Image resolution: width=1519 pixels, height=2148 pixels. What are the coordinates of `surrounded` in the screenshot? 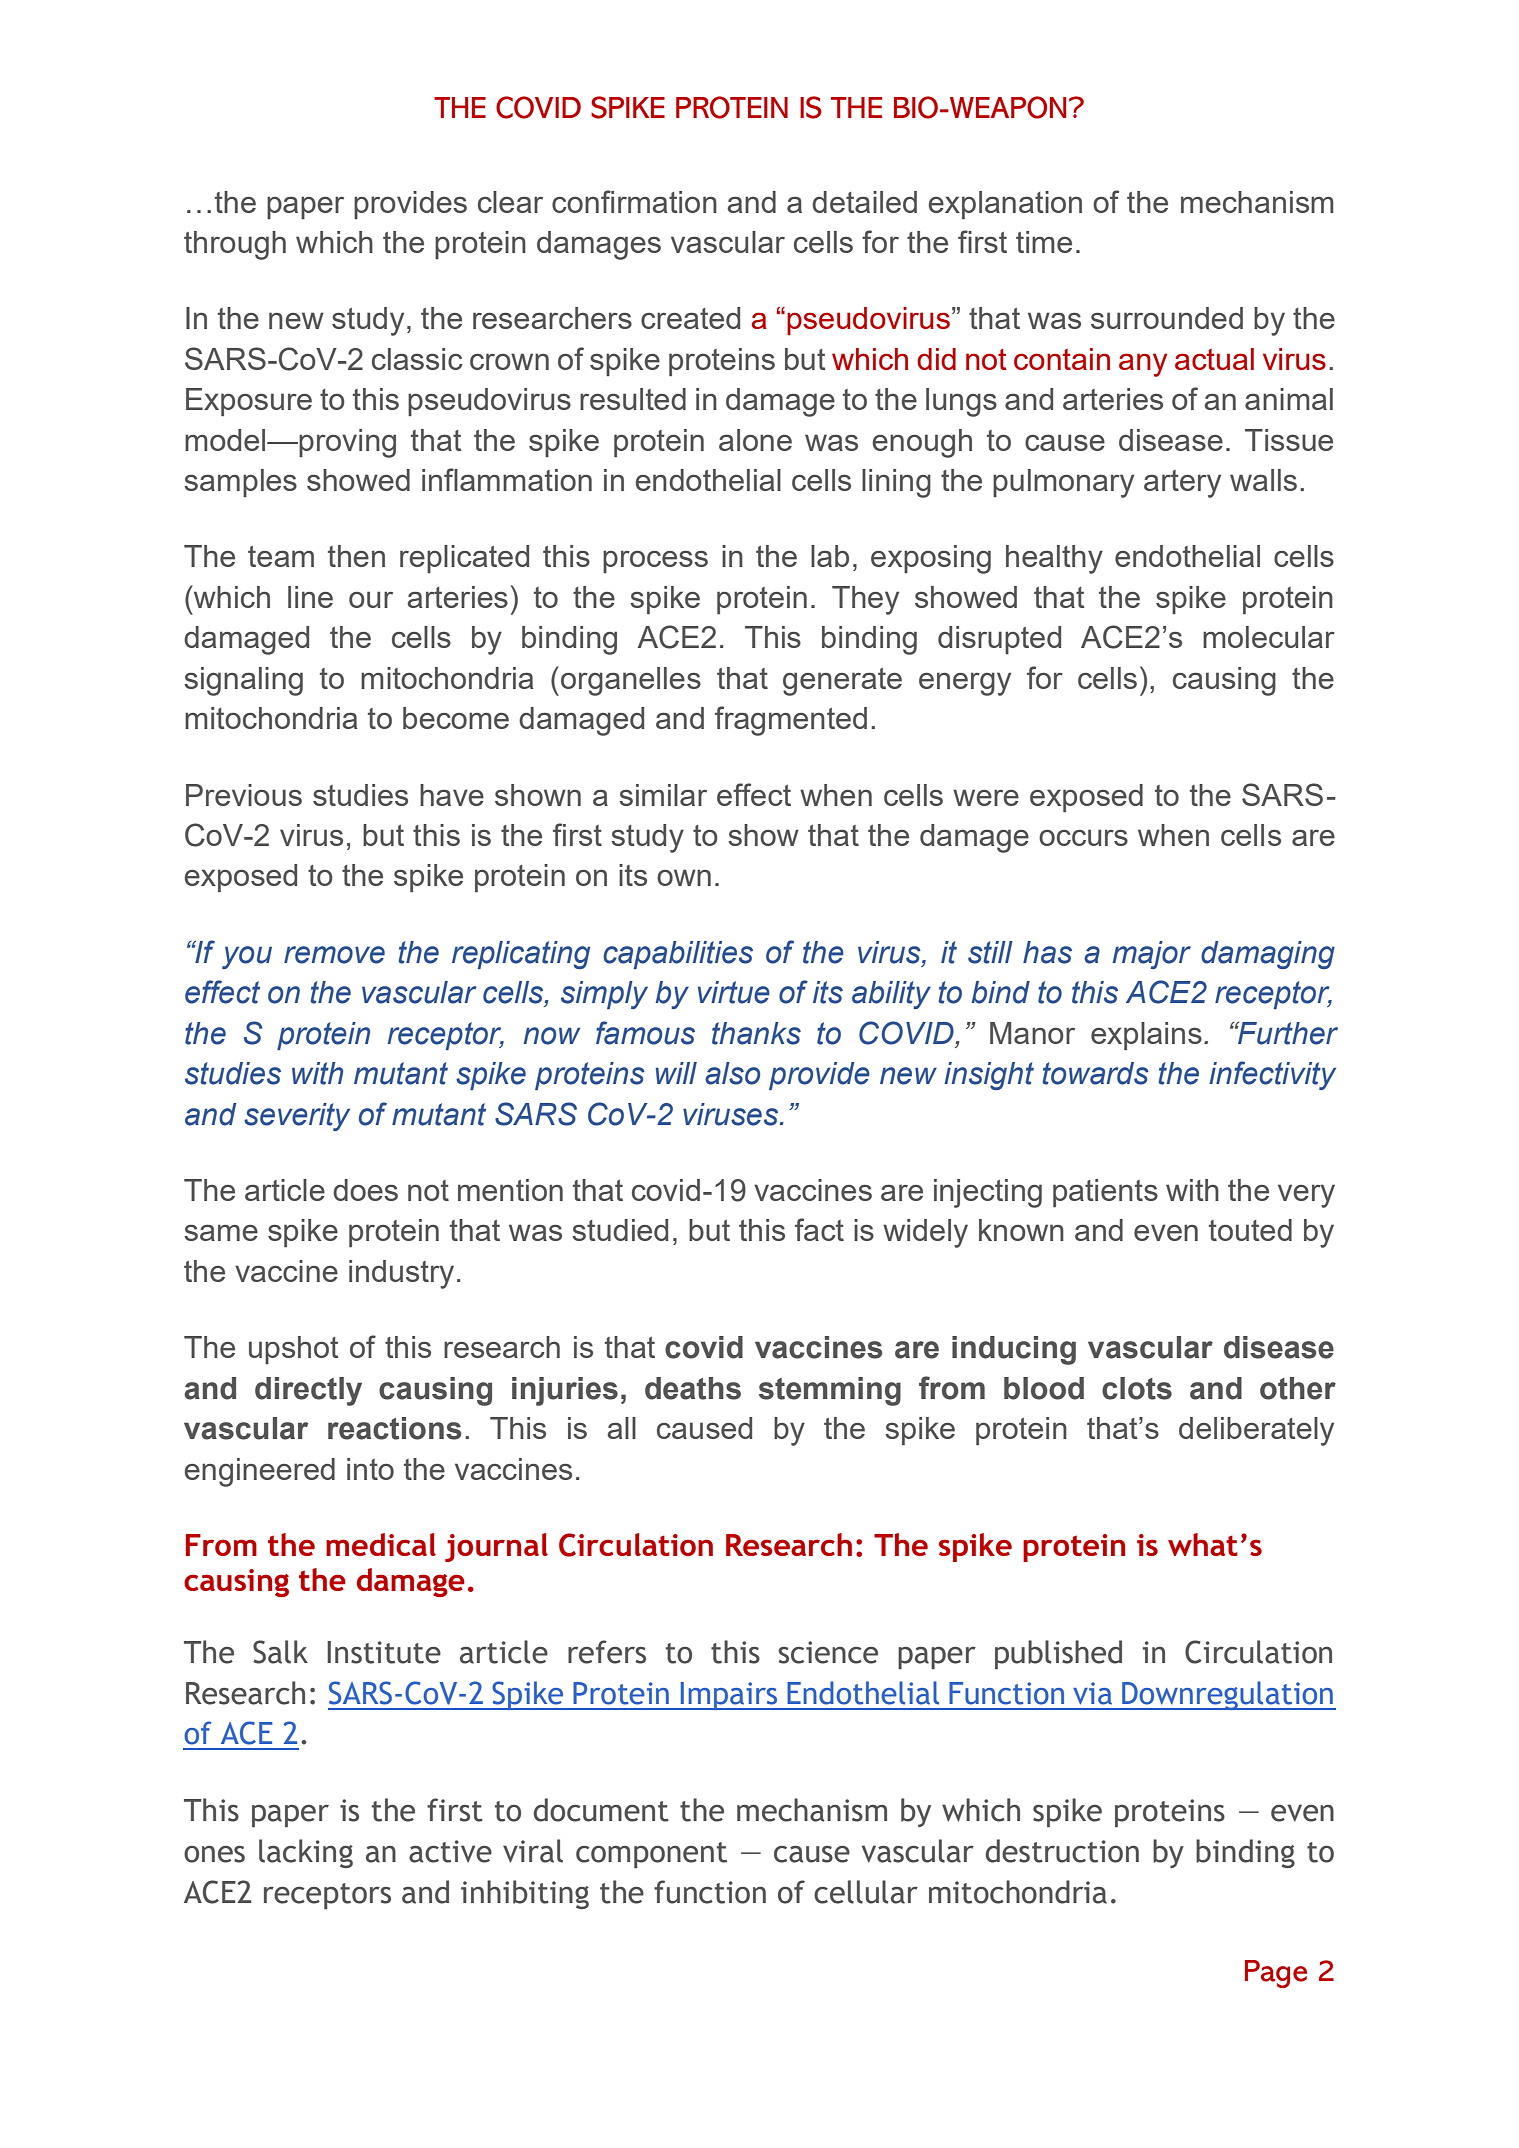 It's located at (1167, 318).
